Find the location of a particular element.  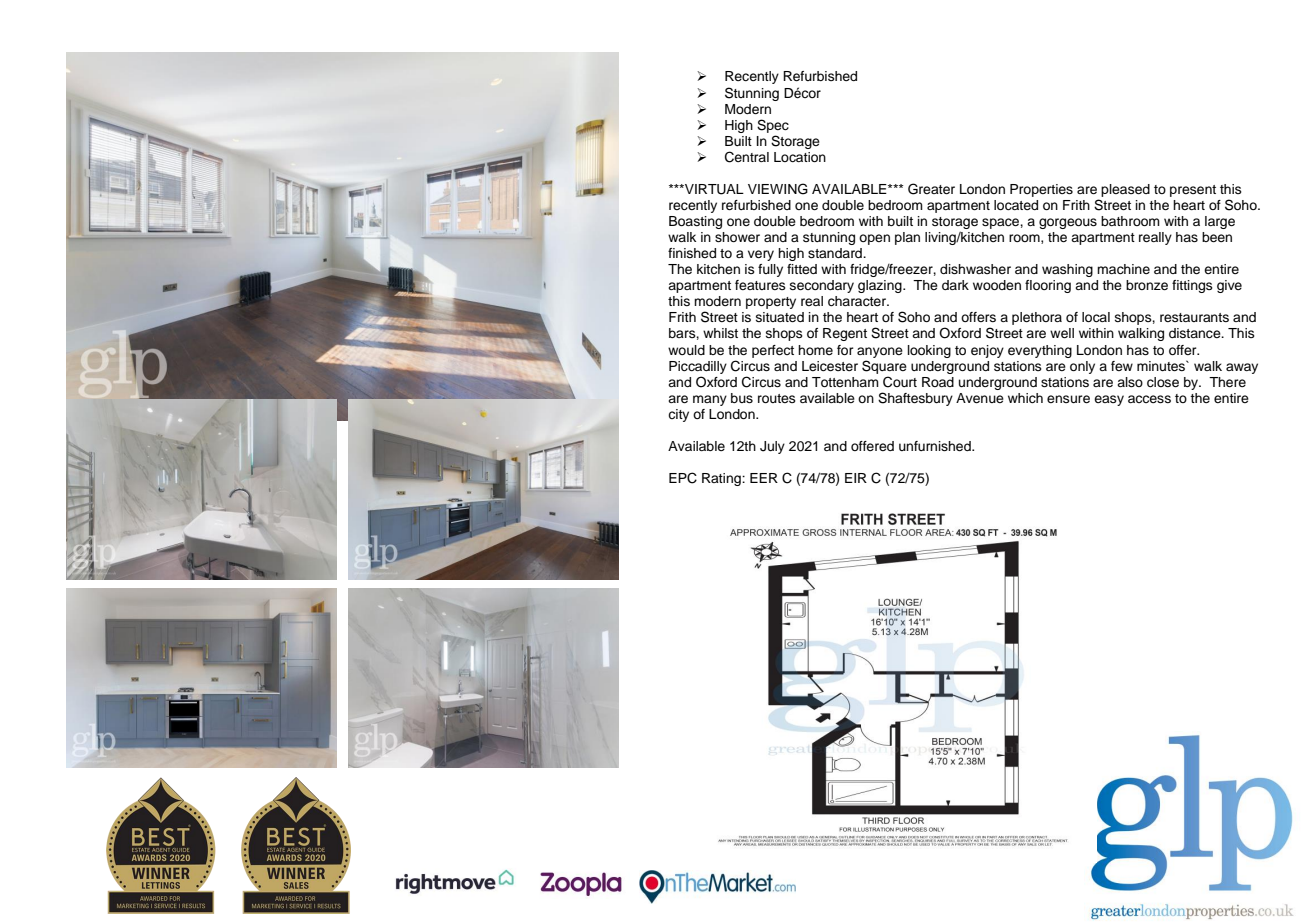

Greater is located at coordinates (931, 189).
